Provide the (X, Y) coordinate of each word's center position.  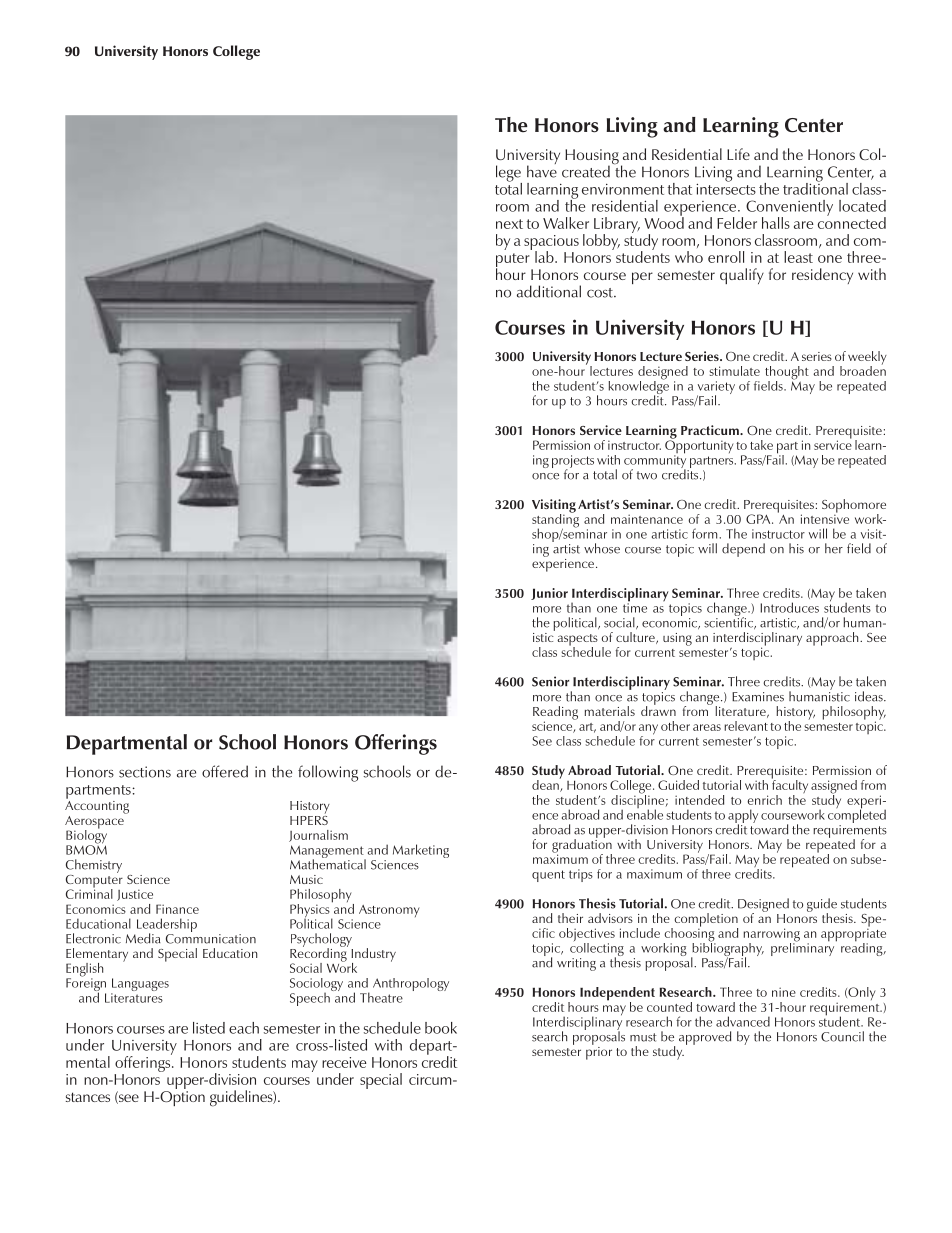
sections (145, 772)
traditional (815, 187)
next (509, 224)
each (244, 1028)
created (586, 171)
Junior (549, 594)
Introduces (789, 607)
